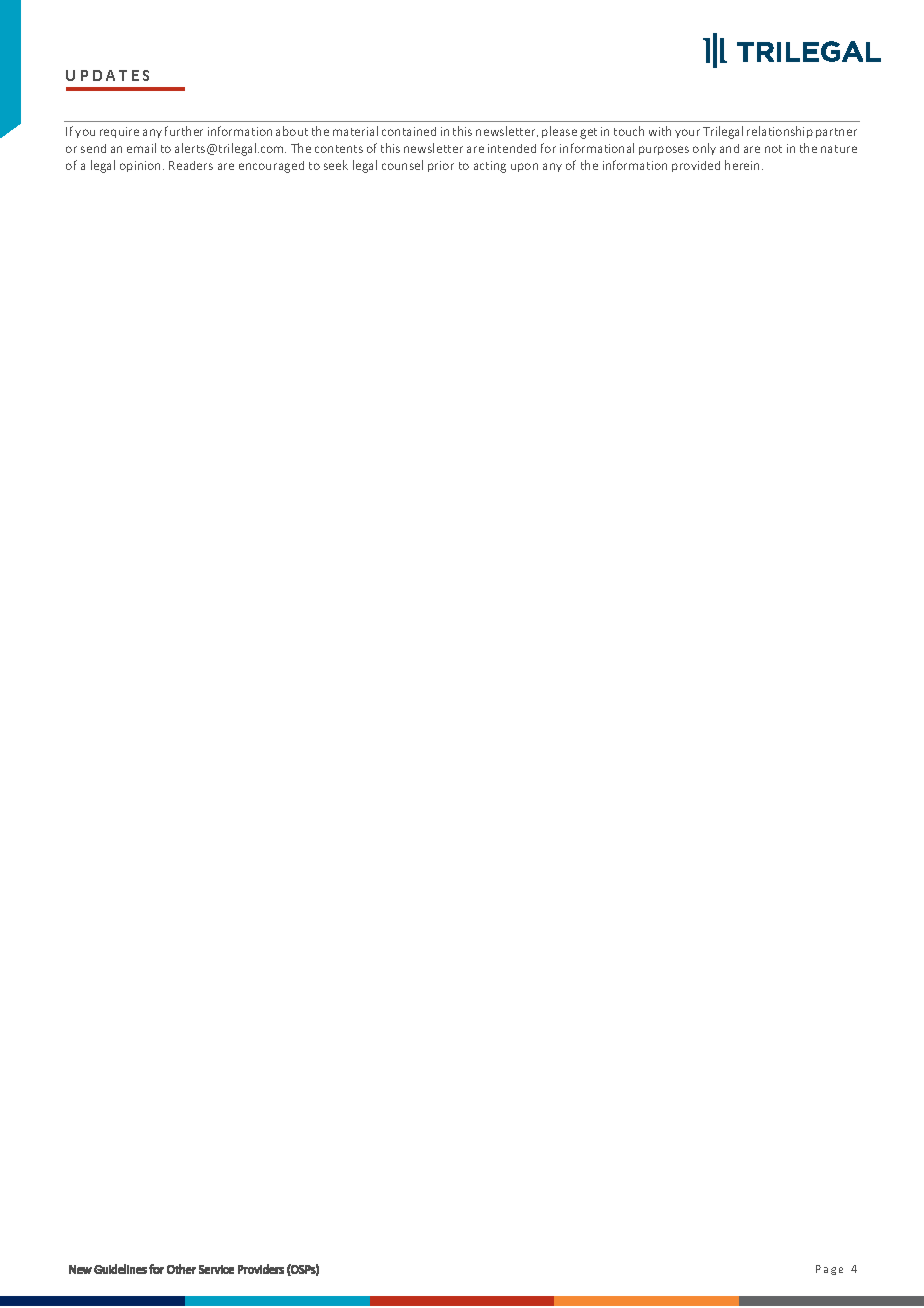  What do you see at coordinates (261, 1269) in the document?
I see `Providers` at bounding box center [261, 1269].
